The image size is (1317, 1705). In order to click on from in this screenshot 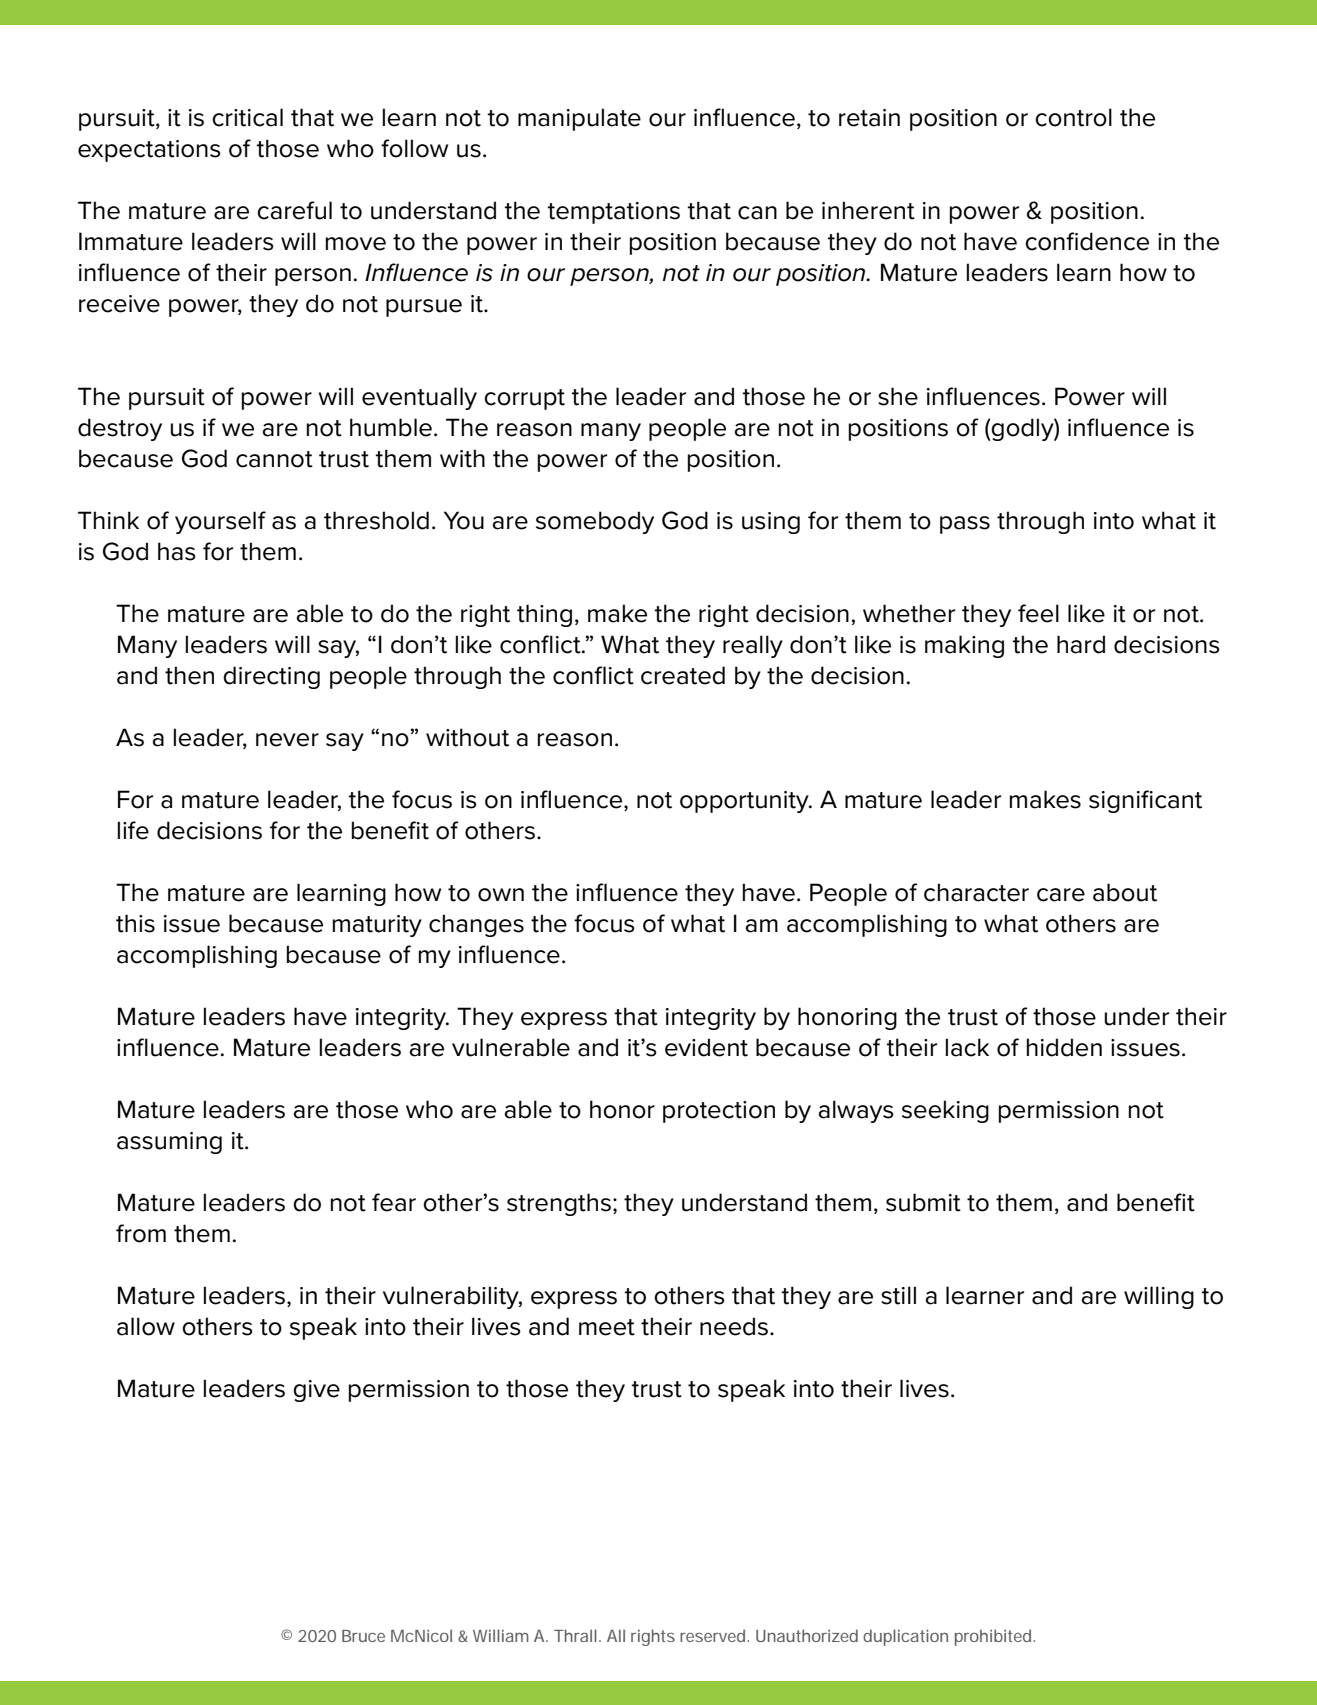, I will do `click(141, 1233)`.
